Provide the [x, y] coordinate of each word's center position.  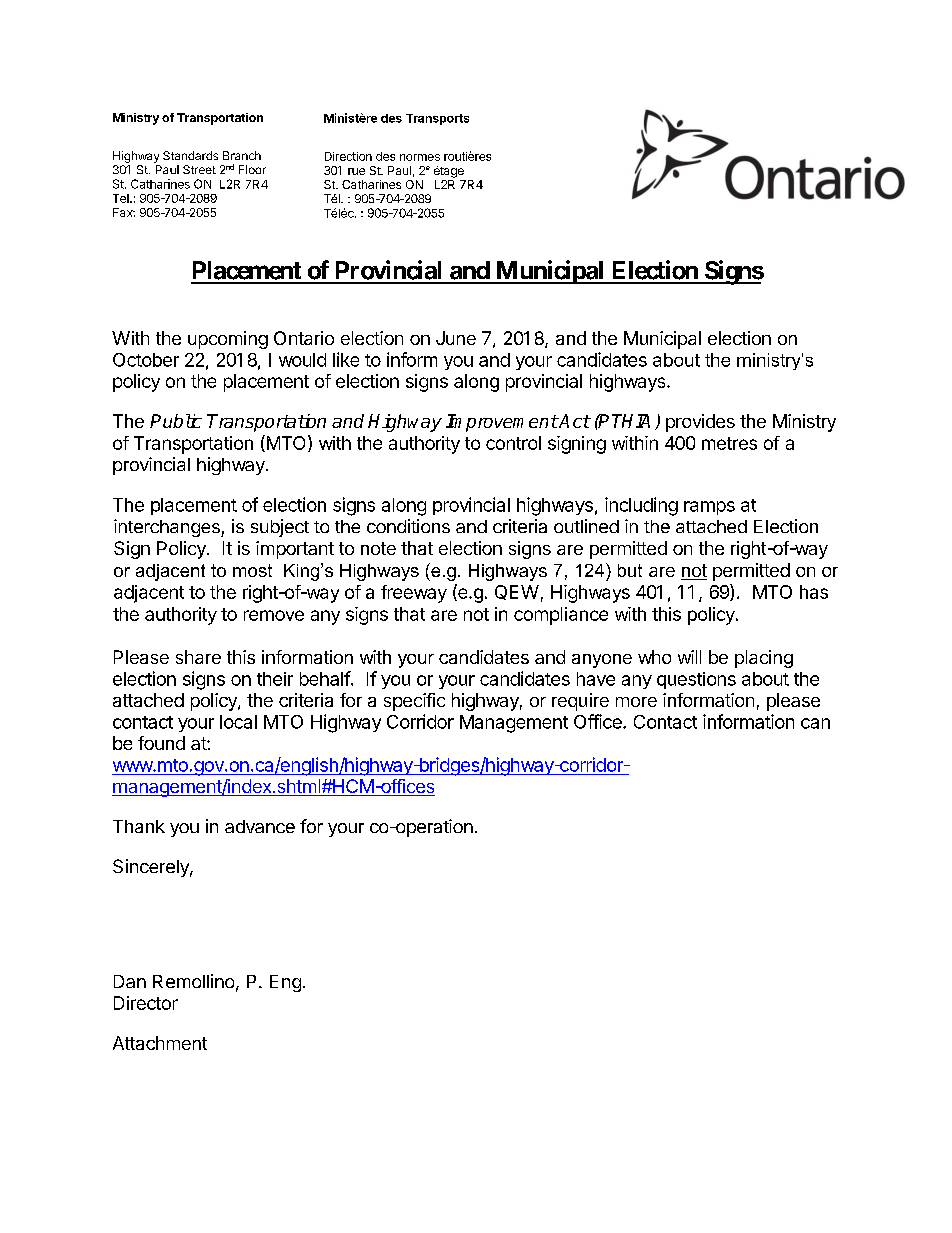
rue [356, 171]
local [238, 722]
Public [176, 421]
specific [414, 702]
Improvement [502, 423]
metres [729, 443]
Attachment [160, 1043]
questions [696, 680]
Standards [190, 155]
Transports [437, 119]
